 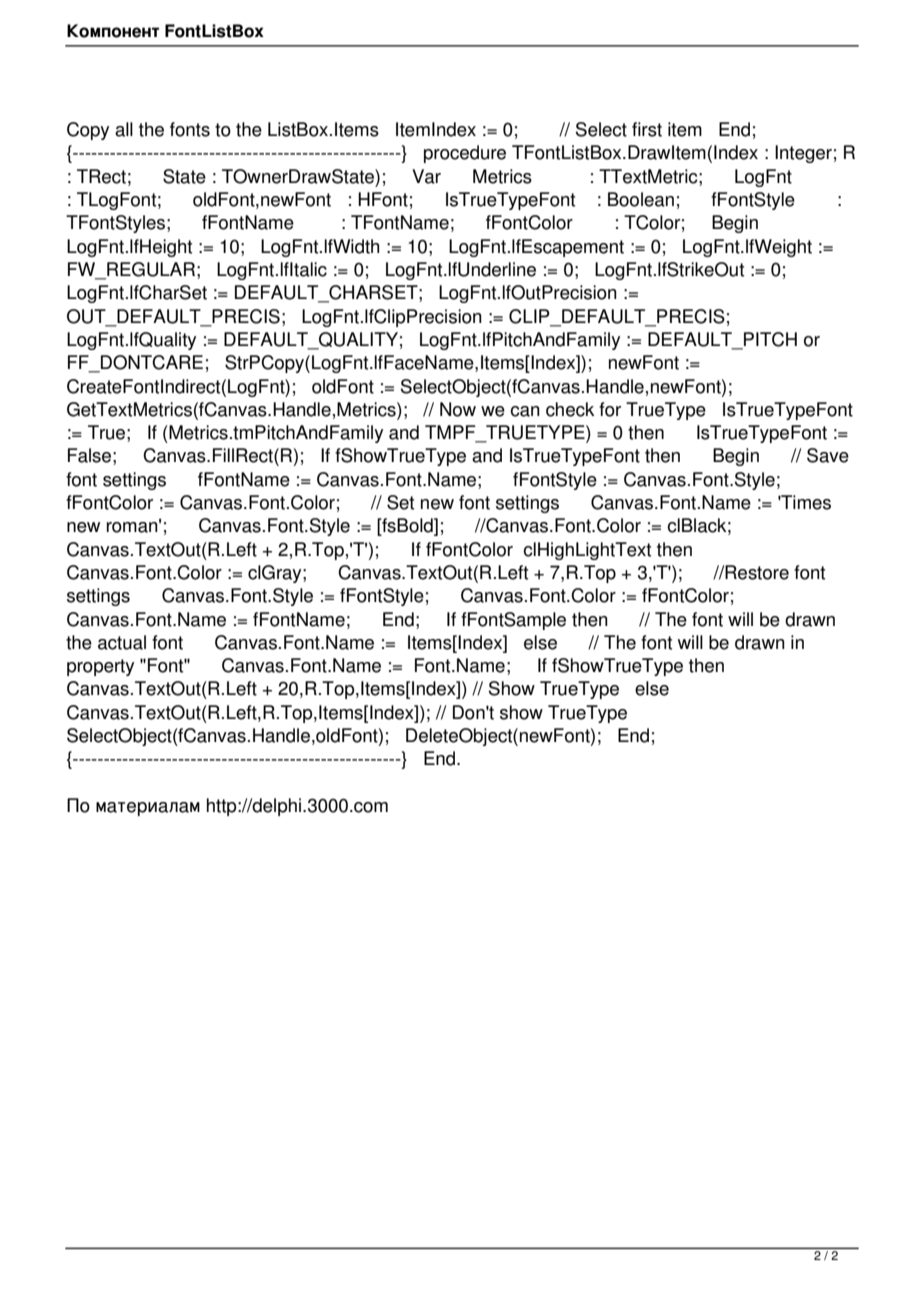 What do you see at coordinates (803, 154) in the image?
I see `Integer` at bounding box center [803, 154].
